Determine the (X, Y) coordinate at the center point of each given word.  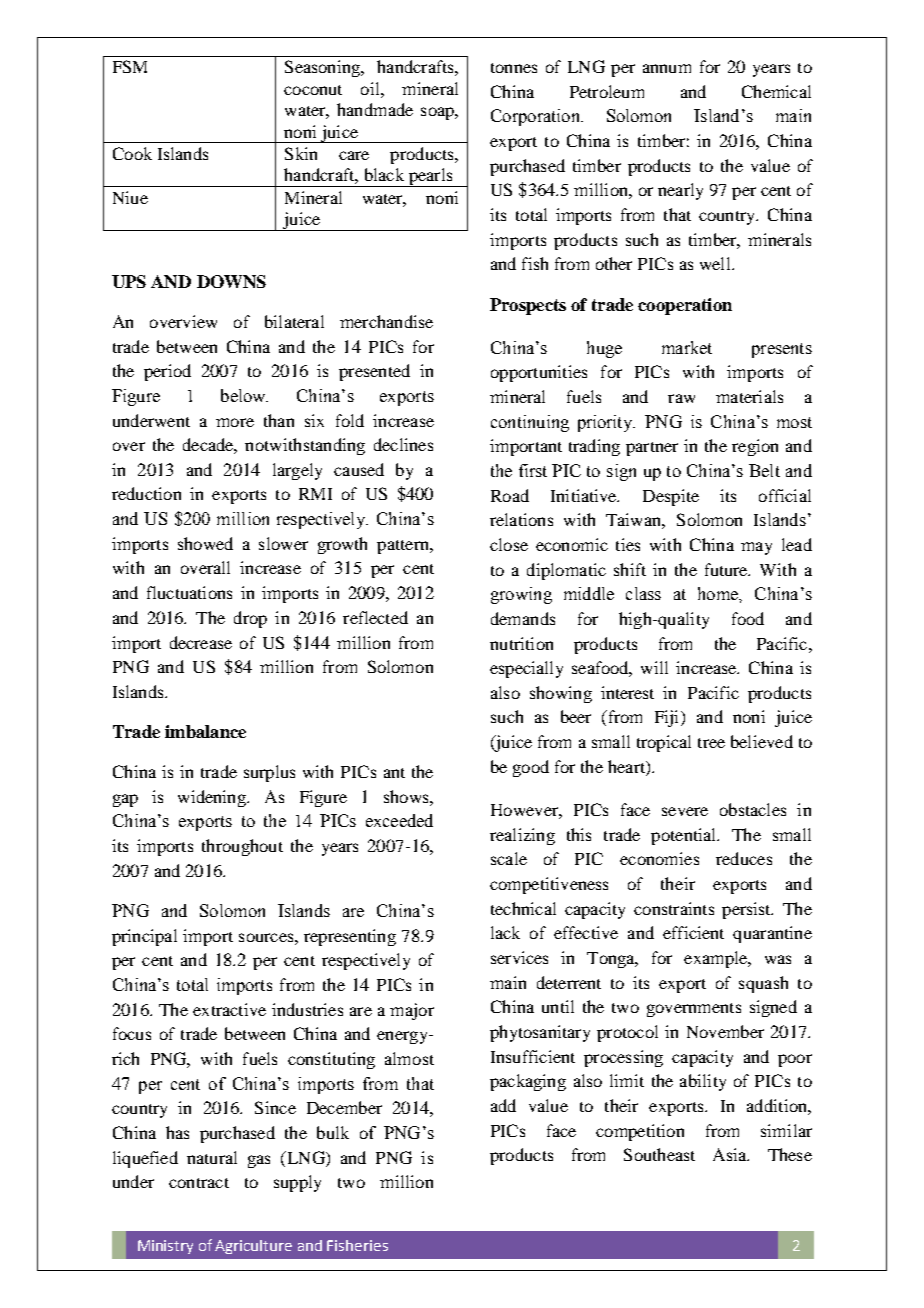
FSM (130, 66)
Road (510, 495)
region (755, 447)
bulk (333, 1132)
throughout (242, 847)
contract (199, 1183)
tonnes (514, 68)
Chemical (776, 91)
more (235, 422)
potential (685, 836)
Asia (731, 1154)
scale (509, 858)
